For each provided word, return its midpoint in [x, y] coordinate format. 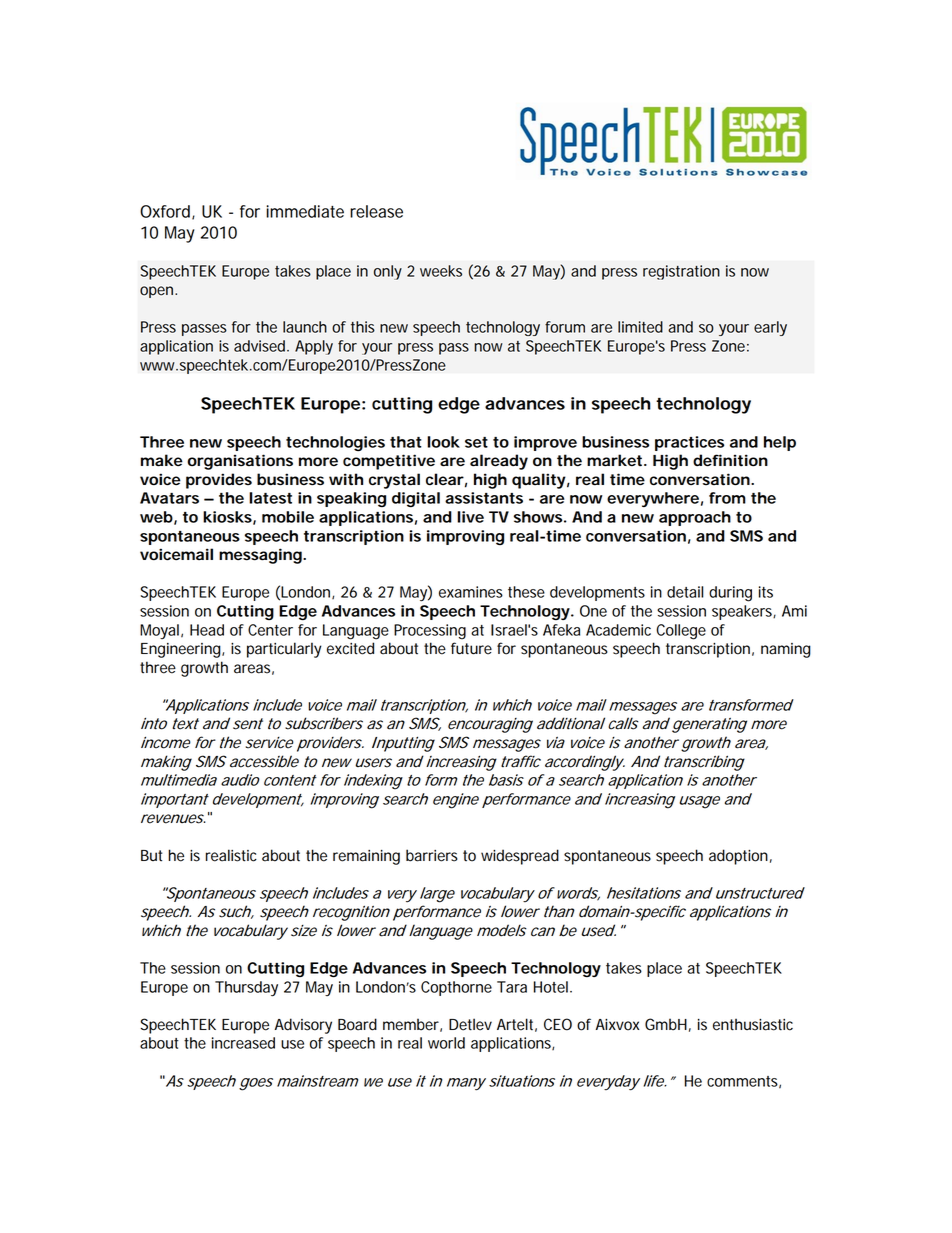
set [476, 442]
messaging [260, 556]
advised [261, 346]
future [471, 648]
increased [243, 1043]
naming [786, 650]
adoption [738, 857]
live [470, 517]
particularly [284, 650]
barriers [432, 855]
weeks [441, 271]
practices [689, 443]
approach [695, 518]
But [151, 856]
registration [681, 272]
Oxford [165, 211]
